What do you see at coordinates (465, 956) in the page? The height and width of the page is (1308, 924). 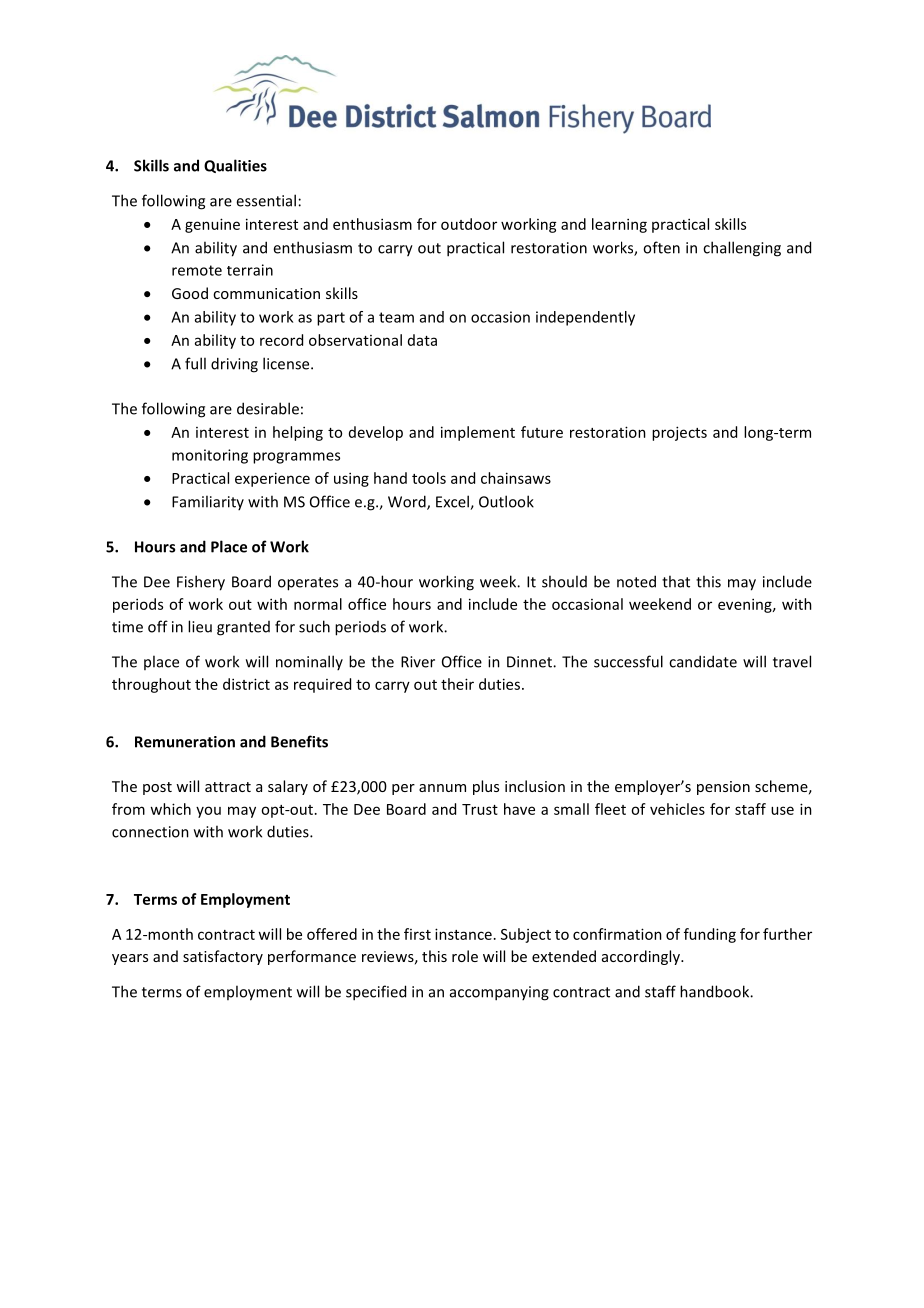 I see `role` at bounding box center [465, 956].
